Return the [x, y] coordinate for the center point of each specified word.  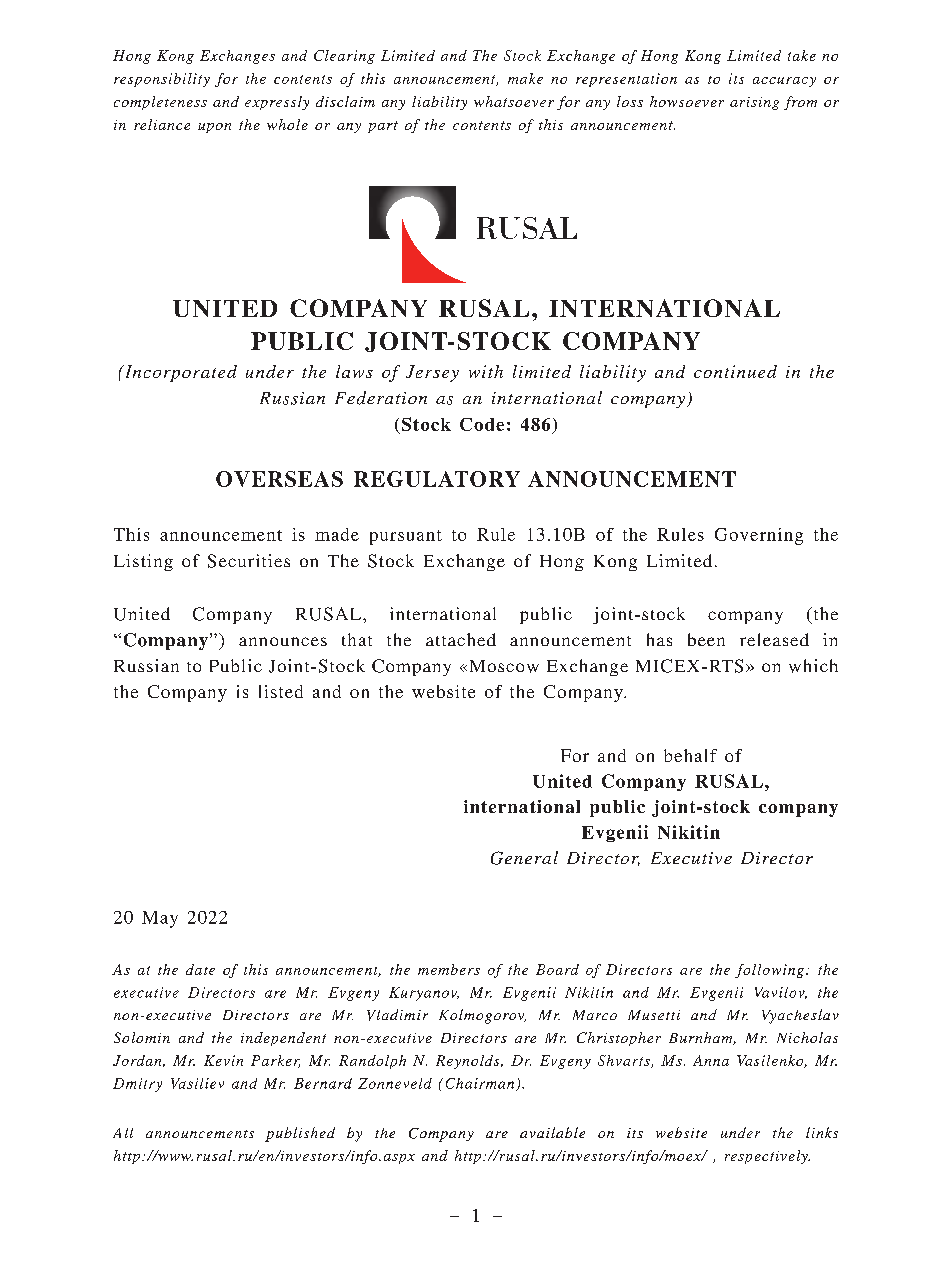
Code [482, 424]
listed [281, 691]
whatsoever [514, 101]
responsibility [162, 80]
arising [754, 103]
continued [735, 371]
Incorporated [179, 373]
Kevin [223, 1060]
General [524, 858]
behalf [690, 755]
